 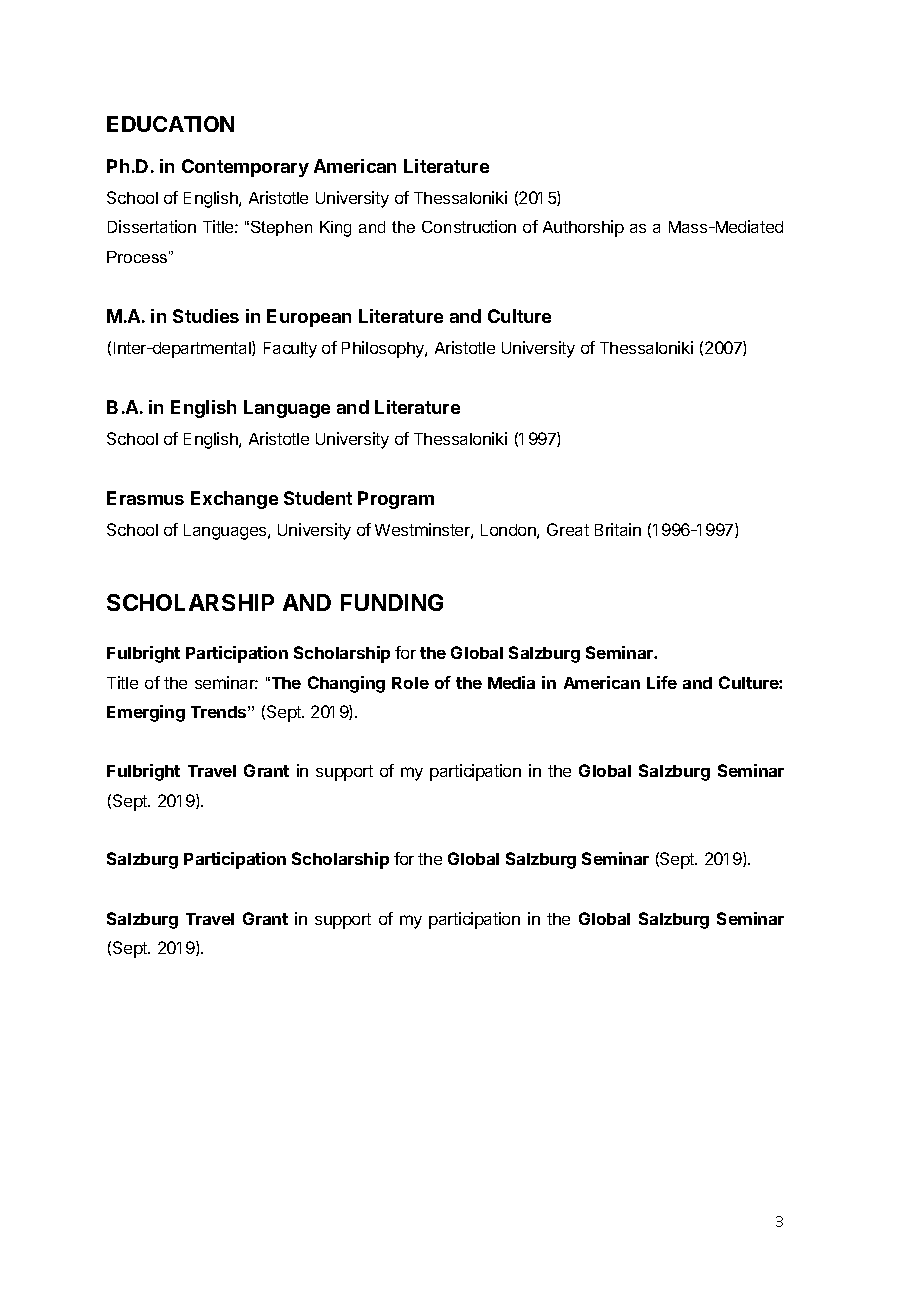 I want to click on Construction, so click(x=469, y=226).
